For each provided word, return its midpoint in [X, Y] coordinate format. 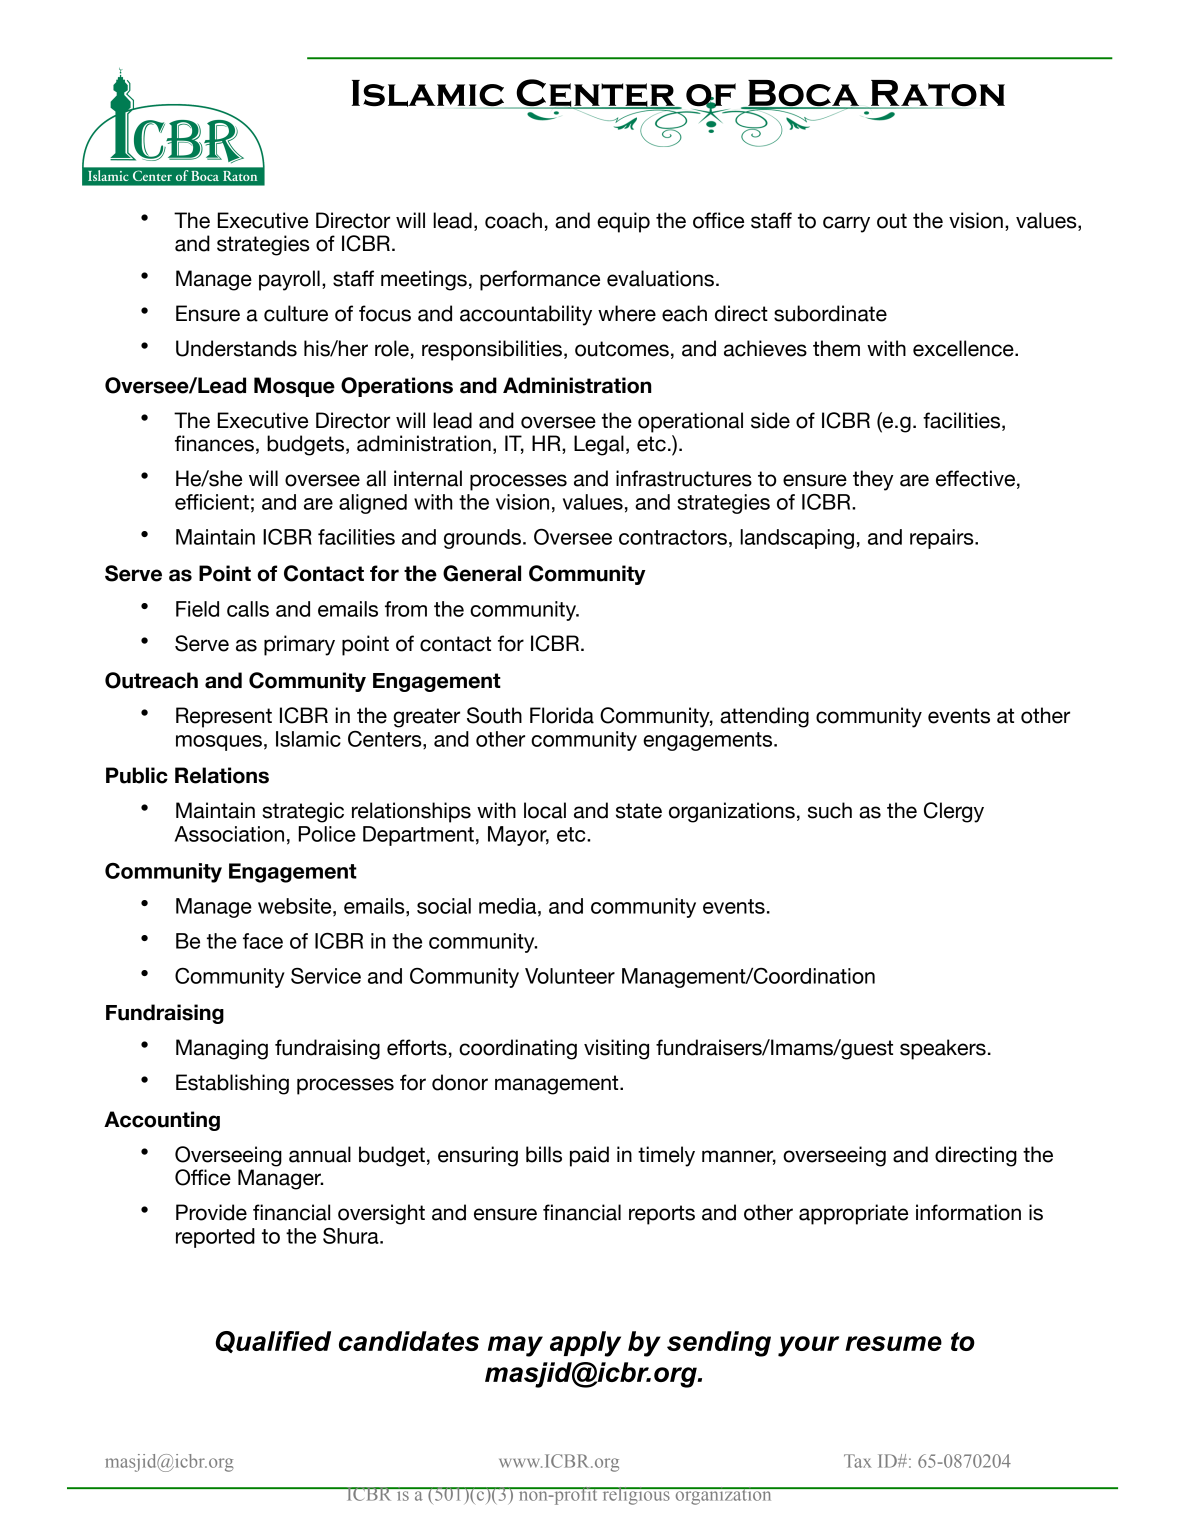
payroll [289, 280]
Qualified [273, 1342]
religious [636, 1496]
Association [229, 834]
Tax [858, 1461]
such [830, 810]
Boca [804, 94]
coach [513, 220]
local [545, 810]
